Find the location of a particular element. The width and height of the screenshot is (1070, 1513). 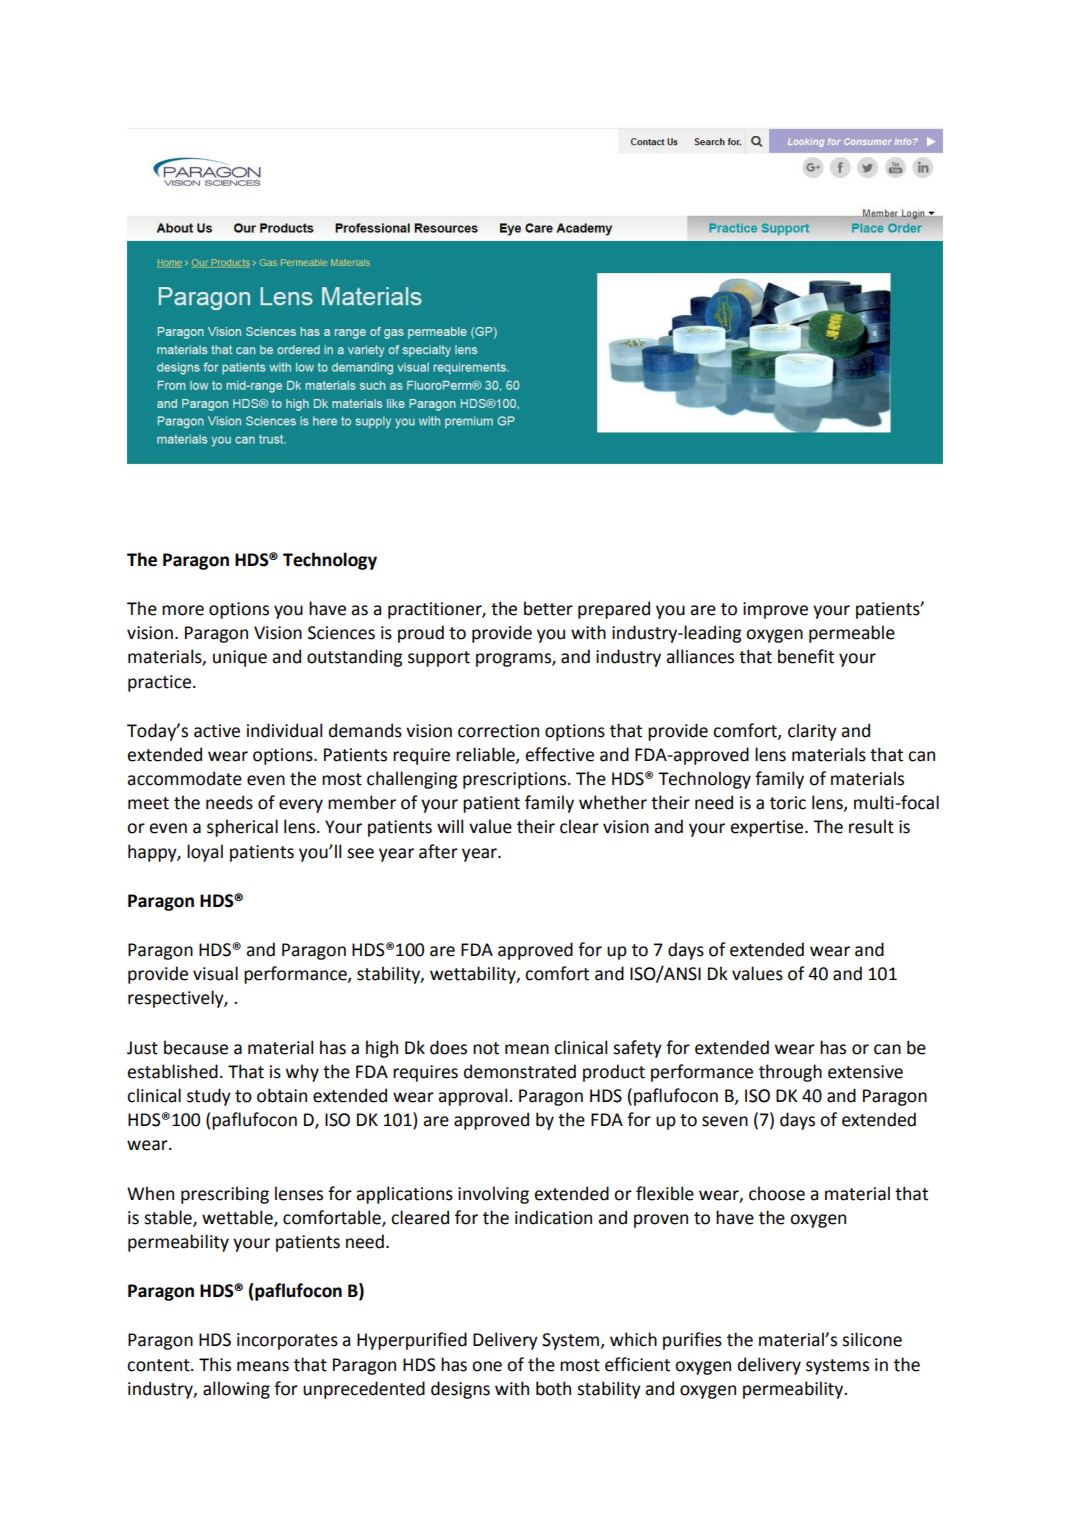

unique is located at coordinates (240, 658).
